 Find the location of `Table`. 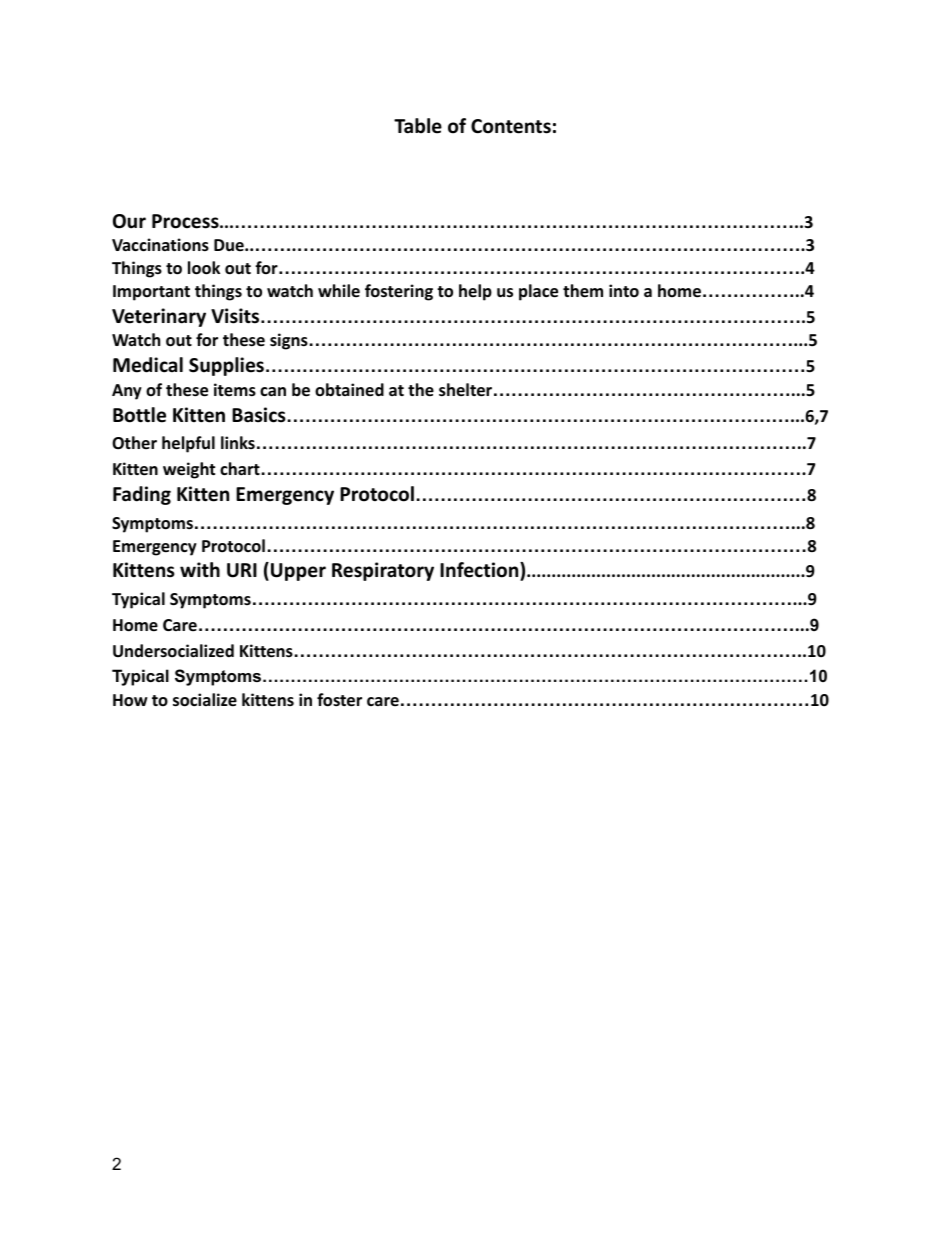

Table is located at coordinates (418, 126).
